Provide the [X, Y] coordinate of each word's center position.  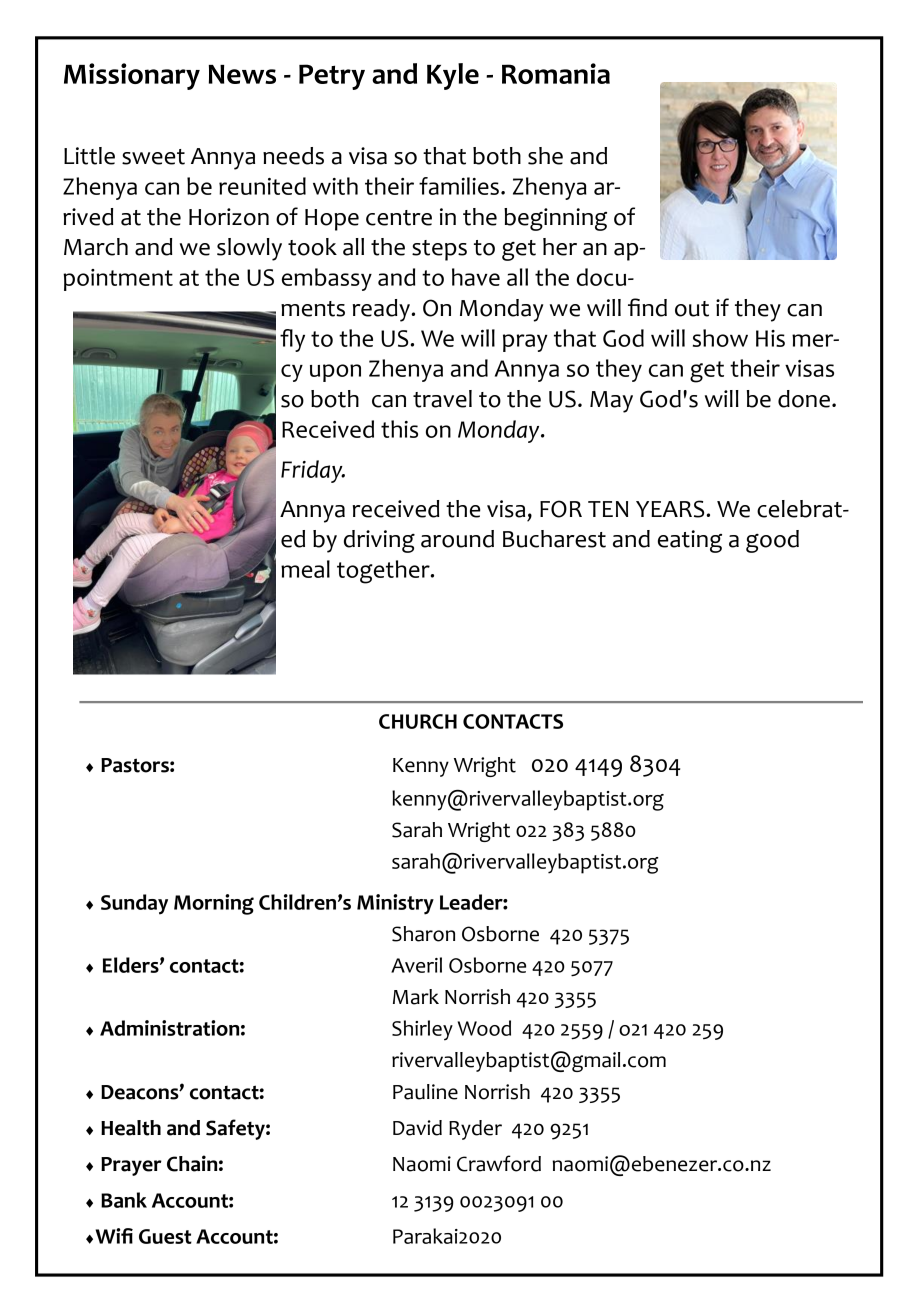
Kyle [453, 76]
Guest [165, 1236]
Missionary [132, 76]
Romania [556, 73]
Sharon [423, 934]
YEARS [671, 509]
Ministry [395, 904]
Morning [214, 904]
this [399, 429]
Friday [313, 471]
